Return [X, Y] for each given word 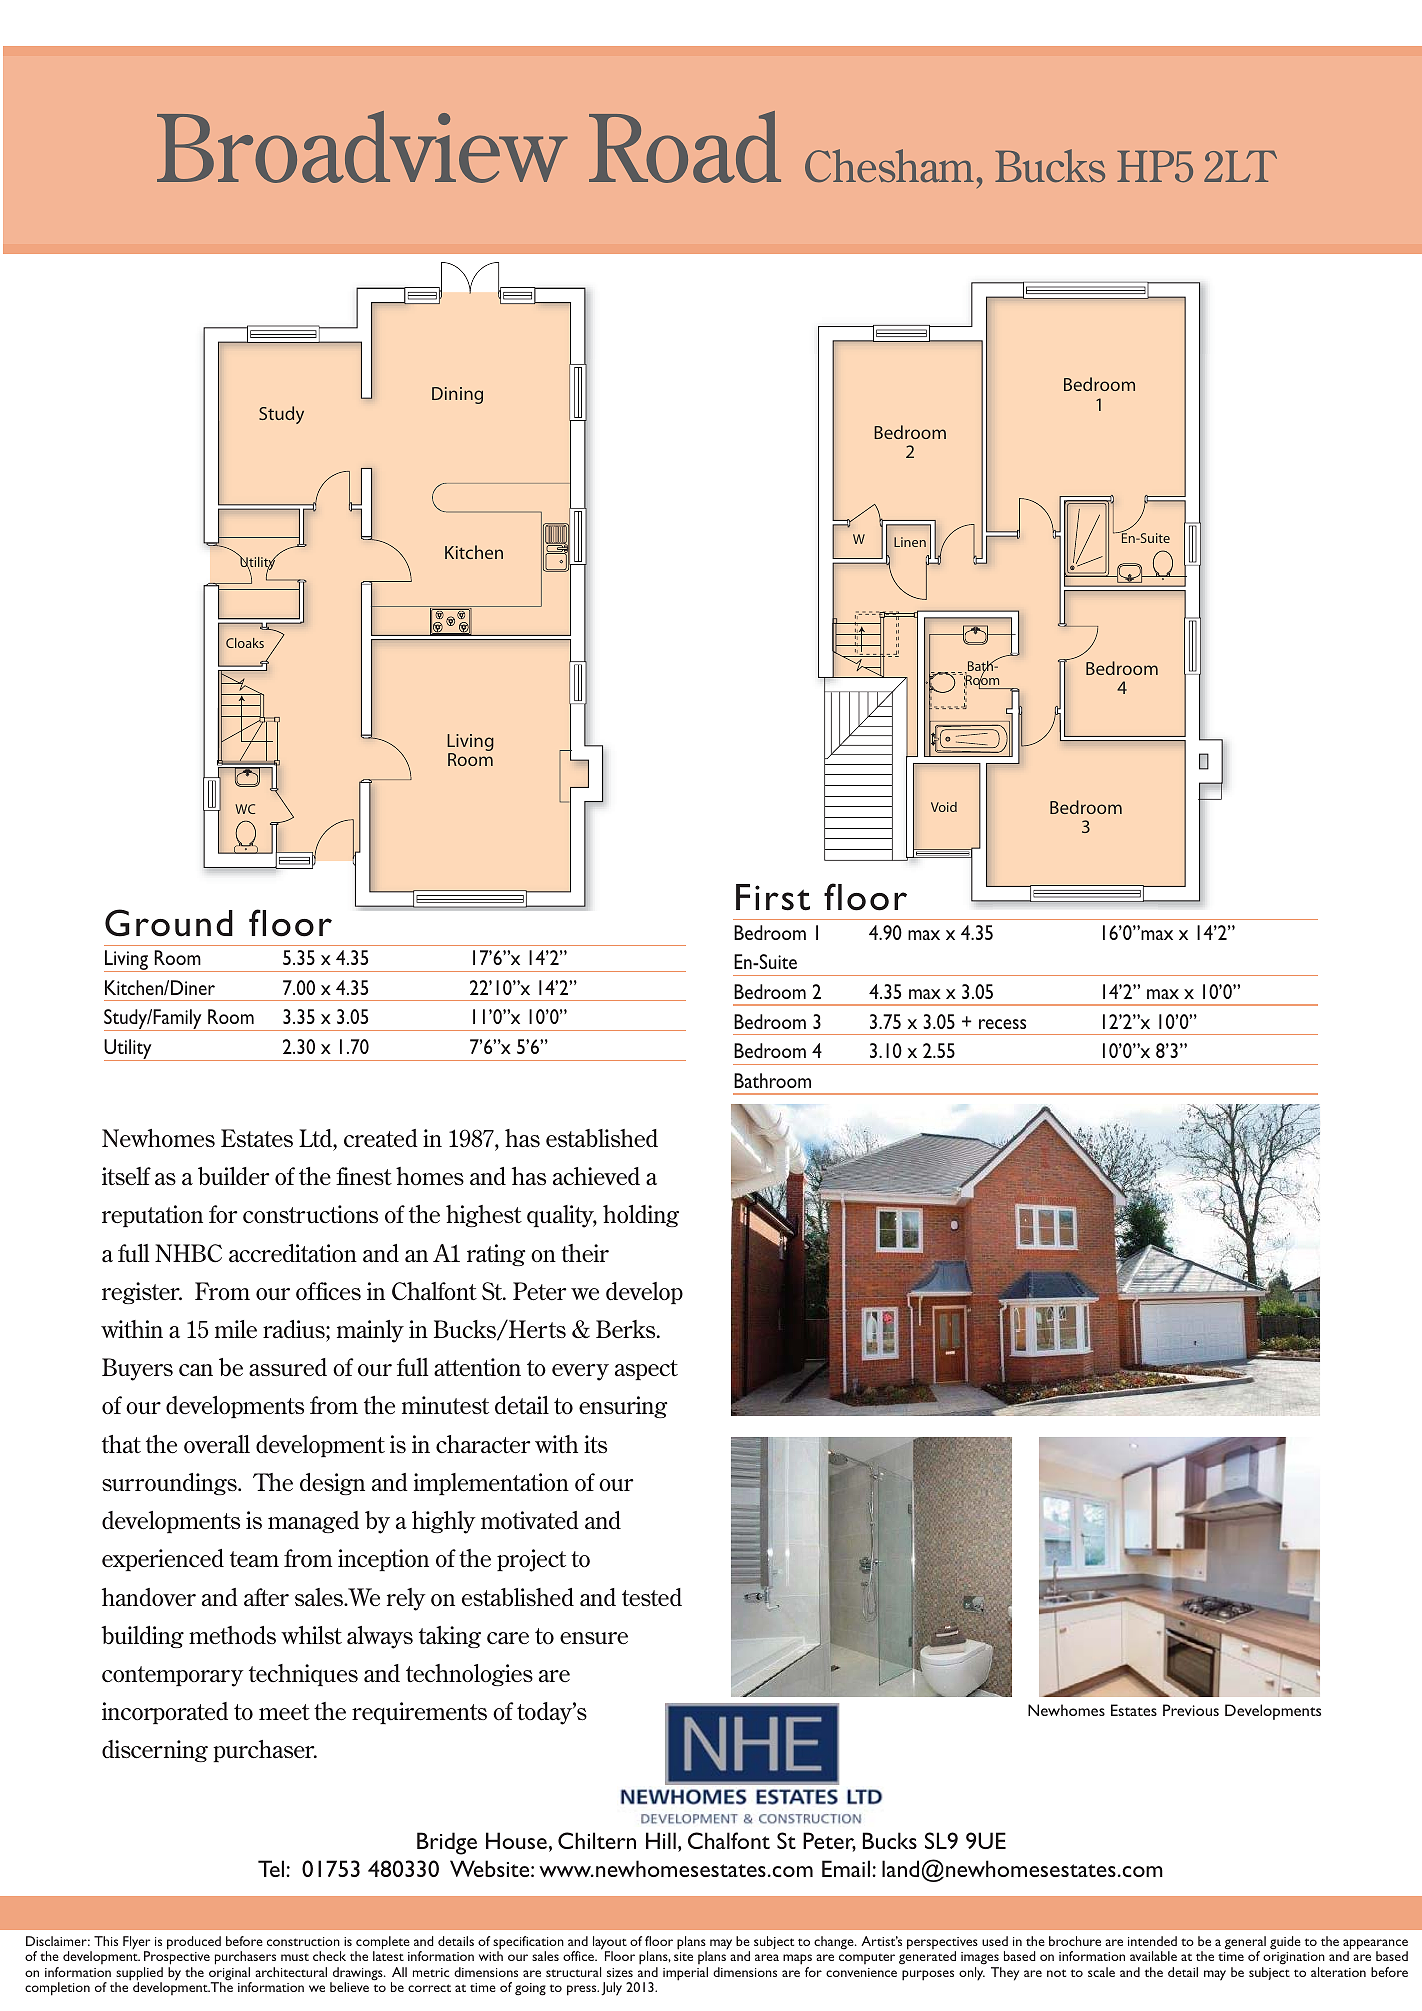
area [767, 1957]
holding [641, 1216]
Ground [169, 923]
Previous [1191, 1710]
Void [944, 807]
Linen [910, 542]
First [773, 897]
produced [194, 1943]
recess [1002, 1024]
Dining [457, 395]
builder [233, 1176]
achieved [596, 1176]
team [254, 1559]
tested [652, 1597]
